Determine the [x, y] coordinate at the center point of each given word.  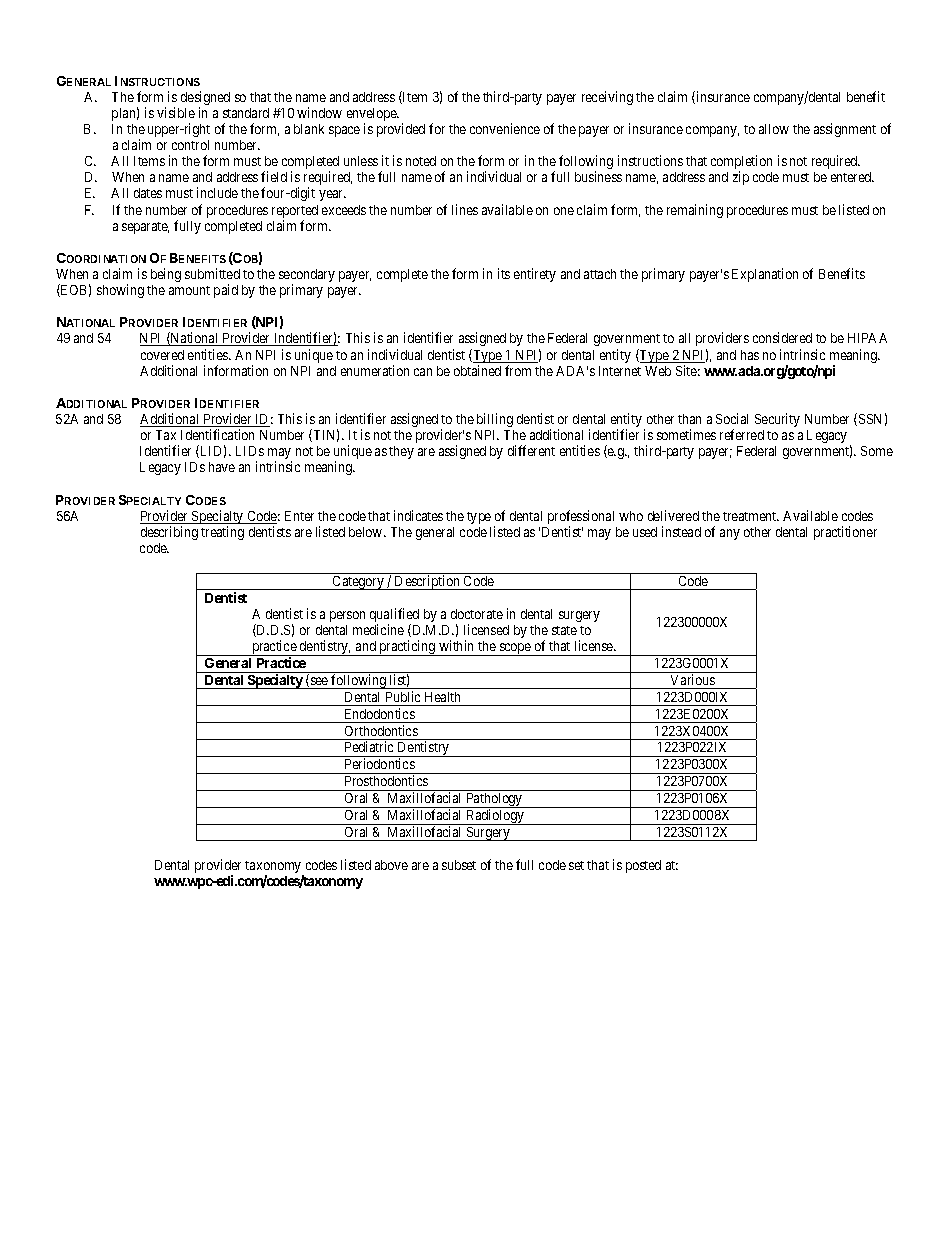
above [391, 865]
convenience [505, 128]
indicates [418, 515]
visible [176, 112]
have [222, 467]
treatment [751, 516]
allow [774, 129]
